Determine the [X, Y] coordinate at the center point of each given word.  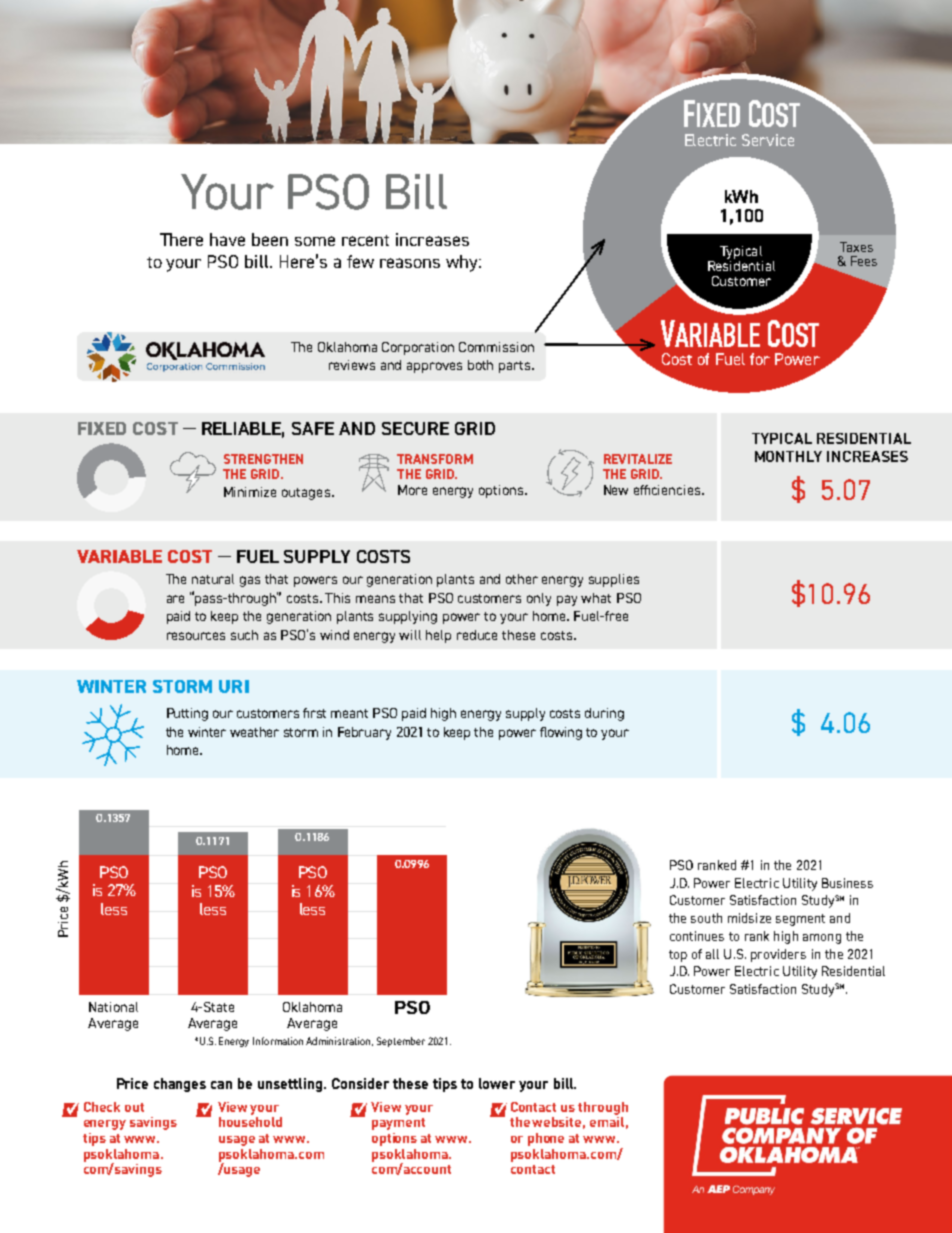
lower [497, 1083]
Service [768, 140]
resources [196, 636]
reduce [477, 635]
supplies [614, 580]
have [227, 239]
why [463, 263]
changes [180, 1085]
